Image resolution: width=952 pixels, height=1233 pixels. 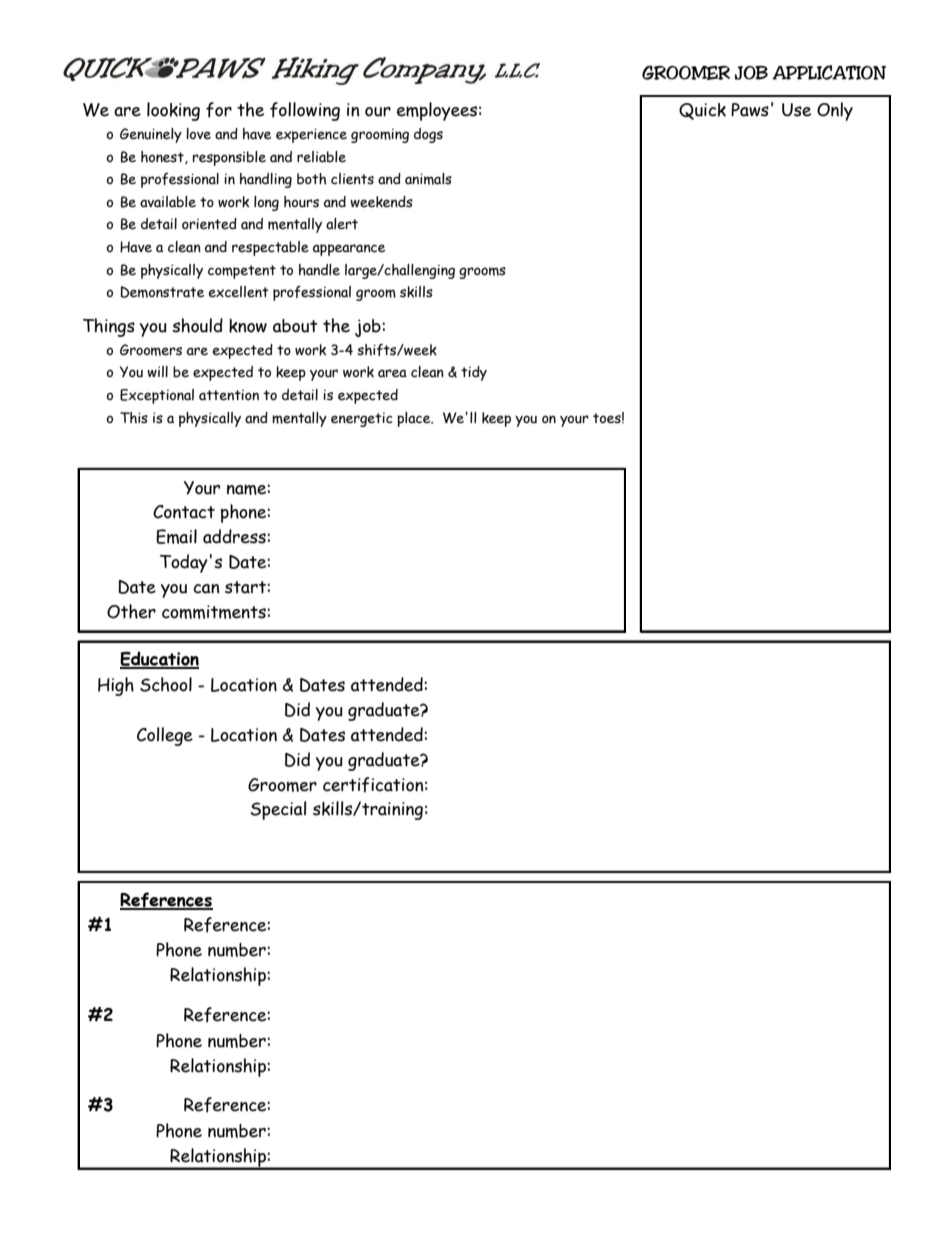 What do you see at coordinates (165, 736) in the screenshot?
I see `College` at bounding box center [165, 736].
